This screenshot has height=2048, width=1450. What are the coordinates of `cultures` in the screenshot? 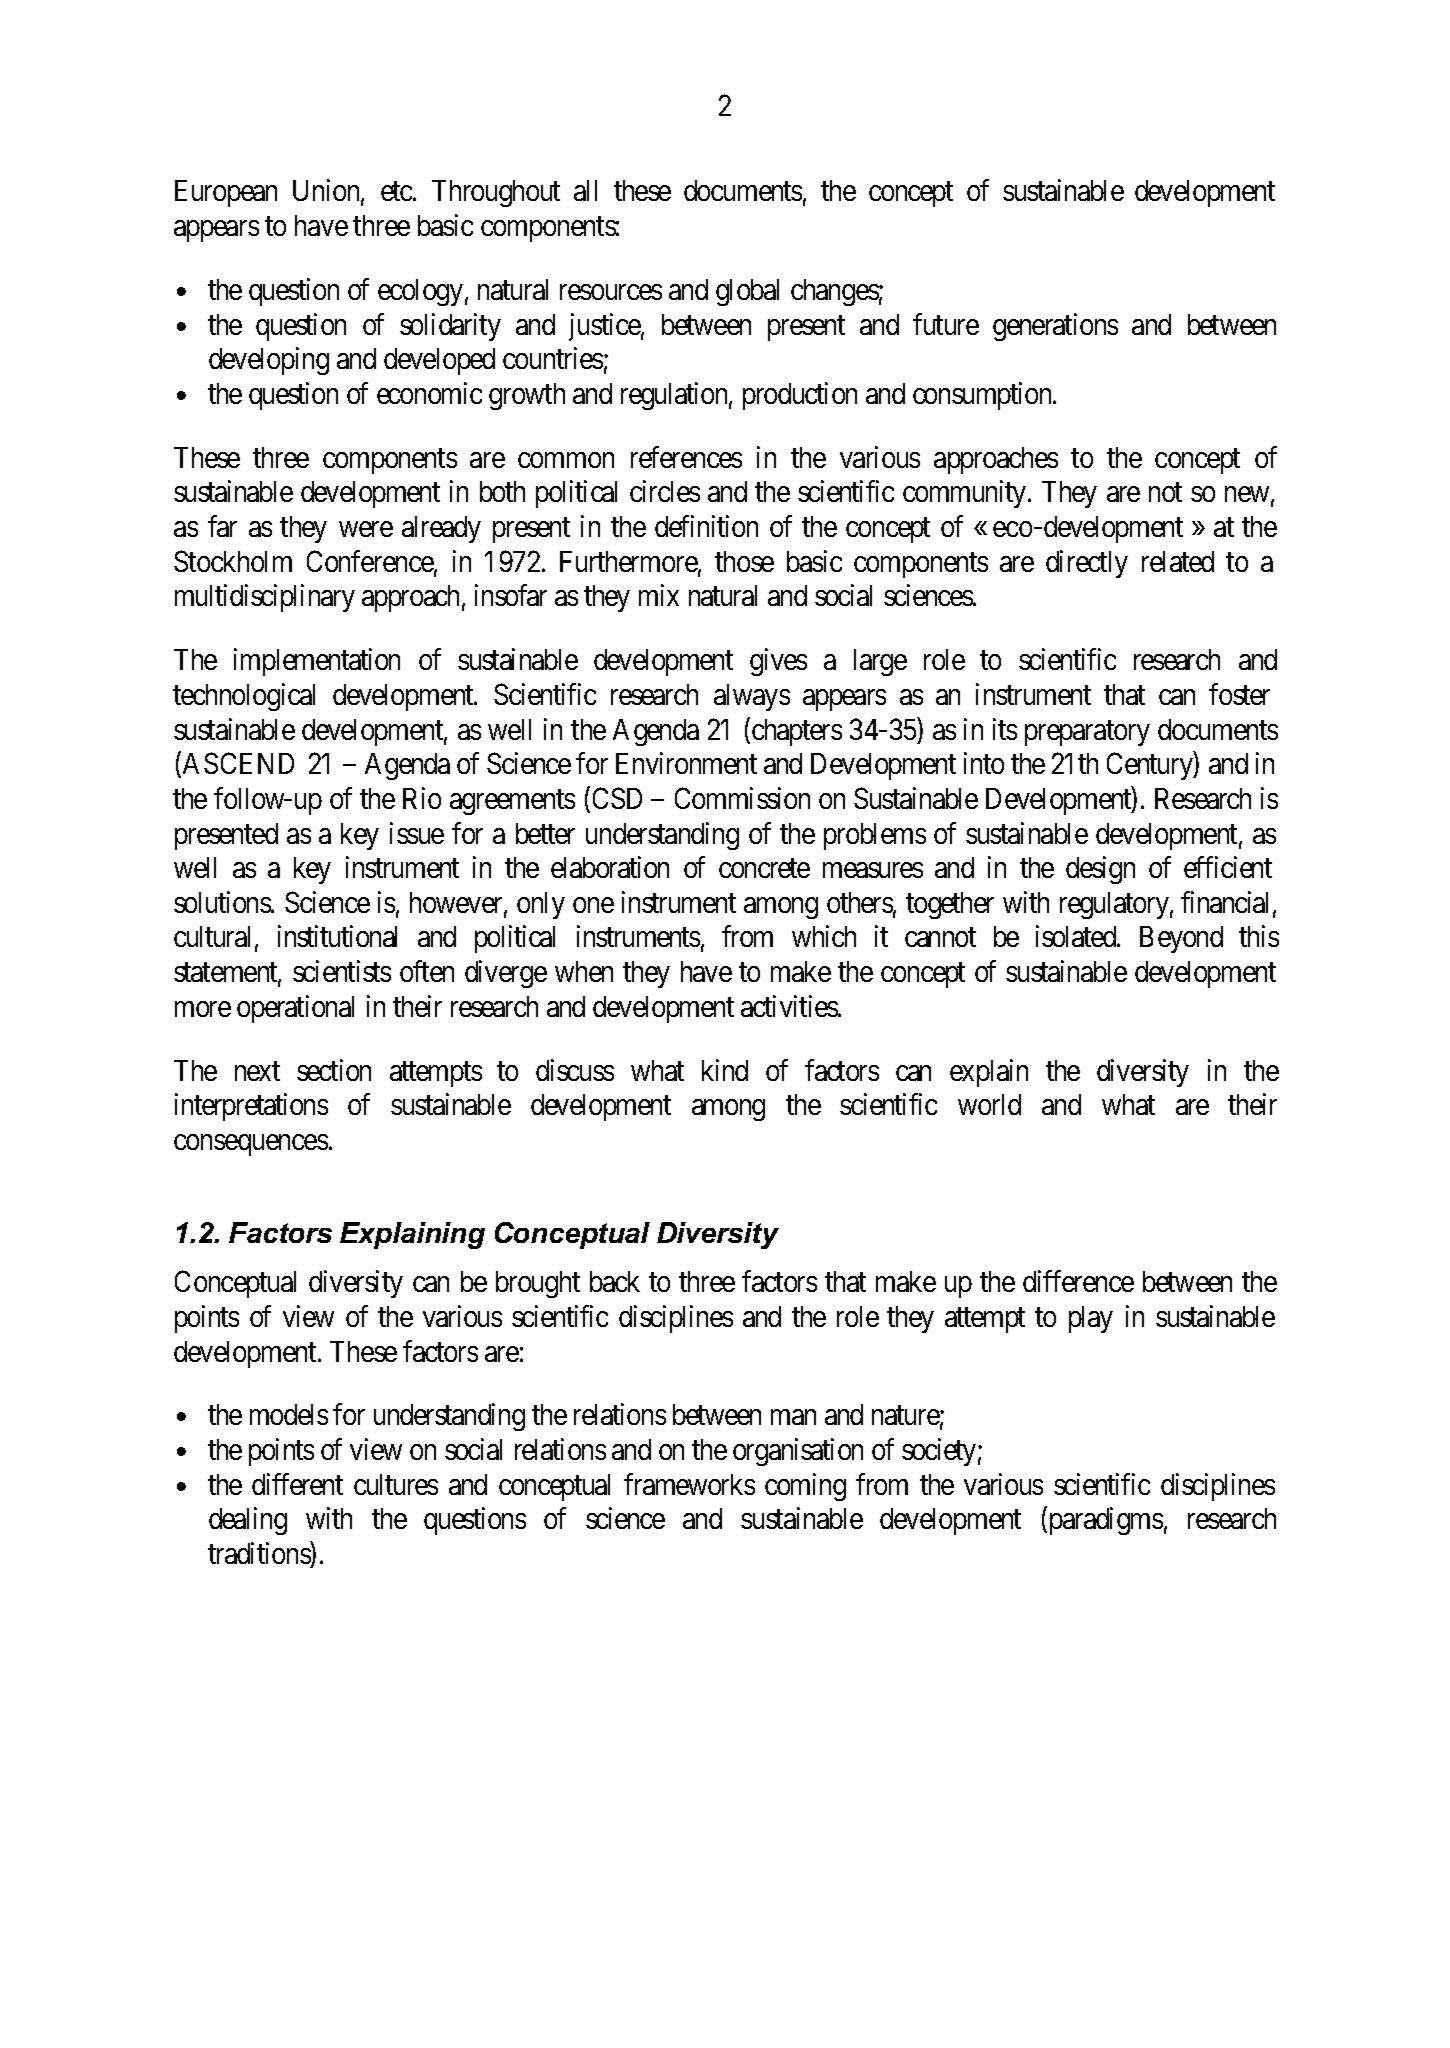 It's located at (396, 1484).
